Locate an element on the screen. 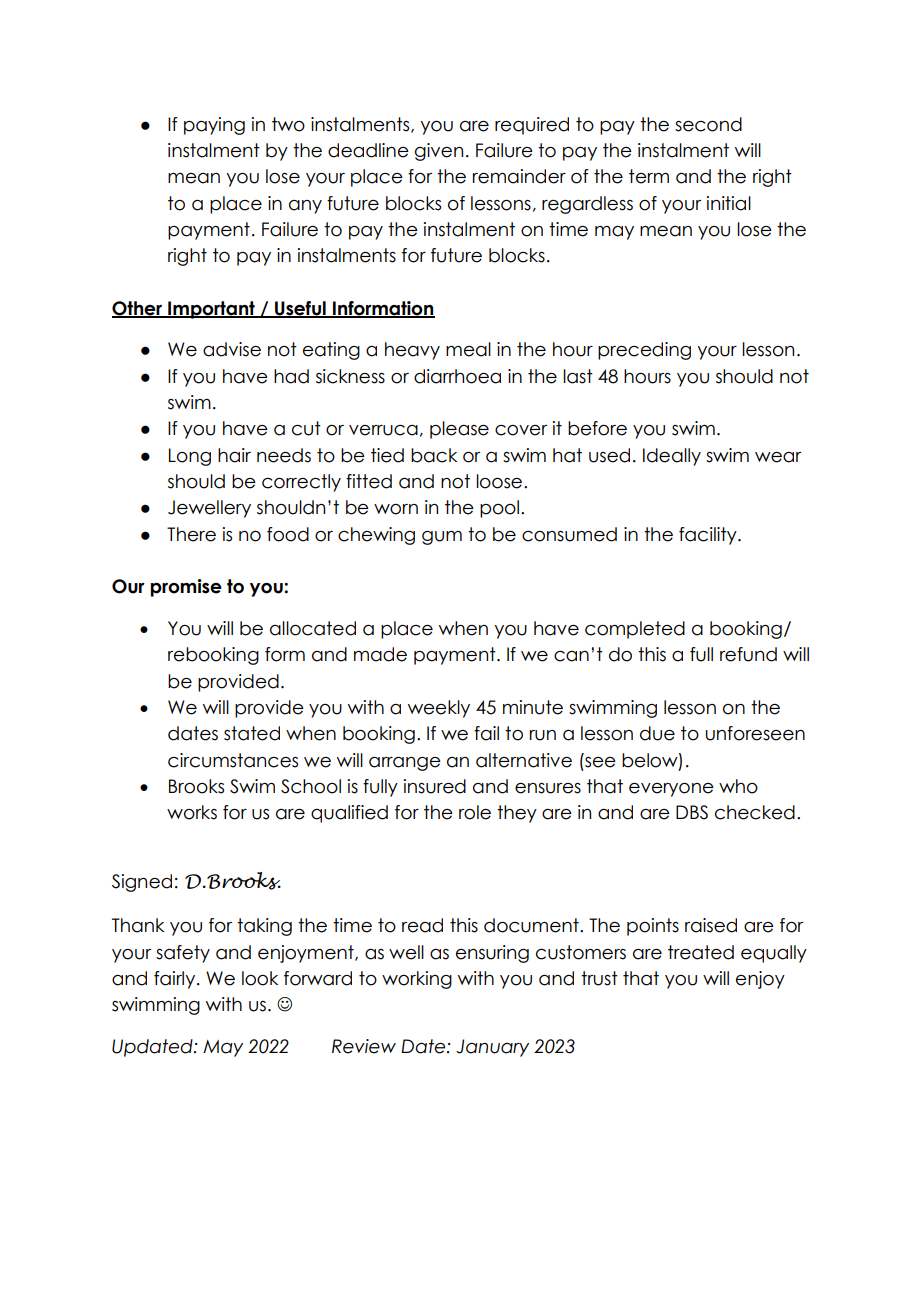  preceding is located at coordinates (644, 351).
